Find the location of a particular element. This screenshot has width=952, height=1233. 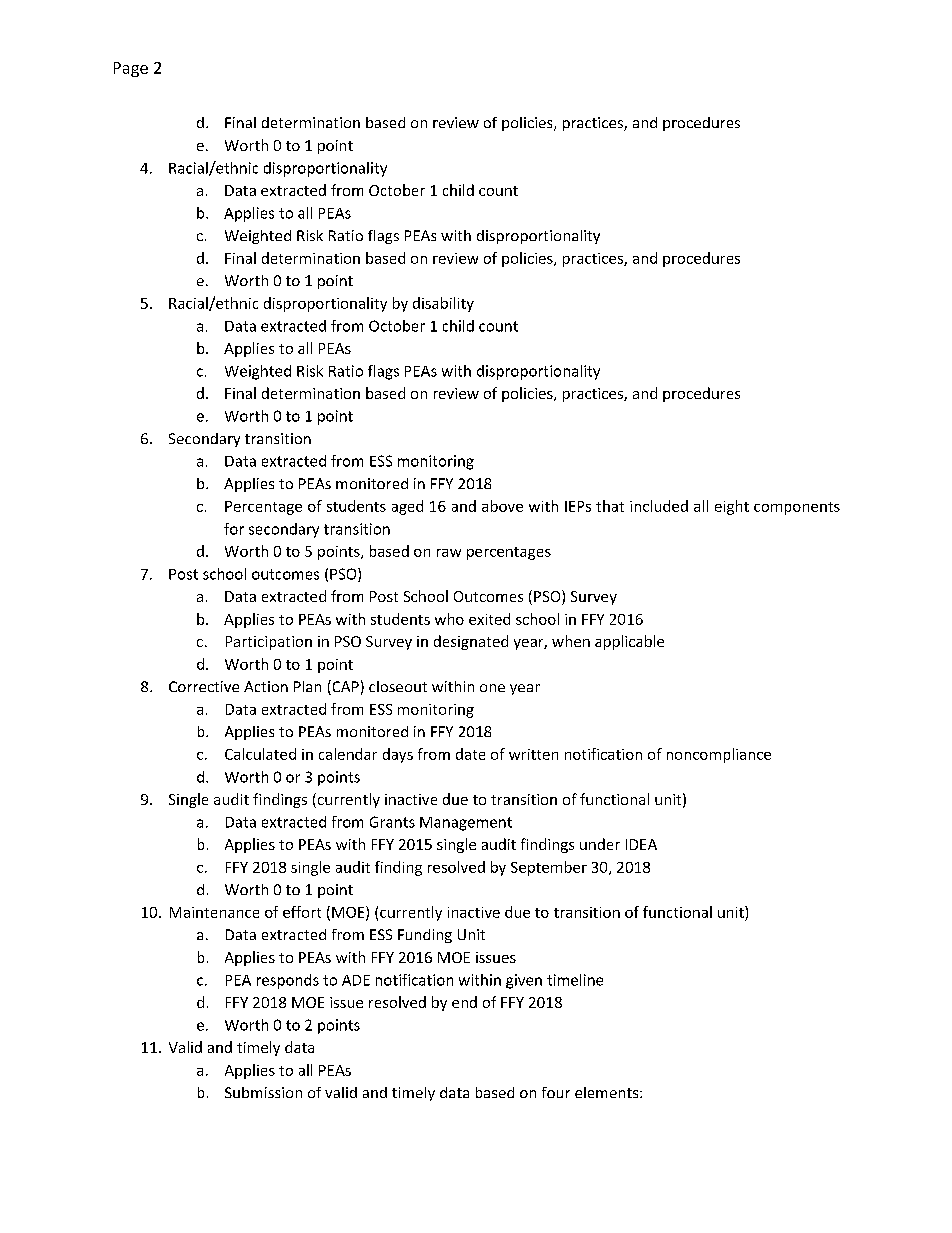

components is located at coordinates (797, 508).
